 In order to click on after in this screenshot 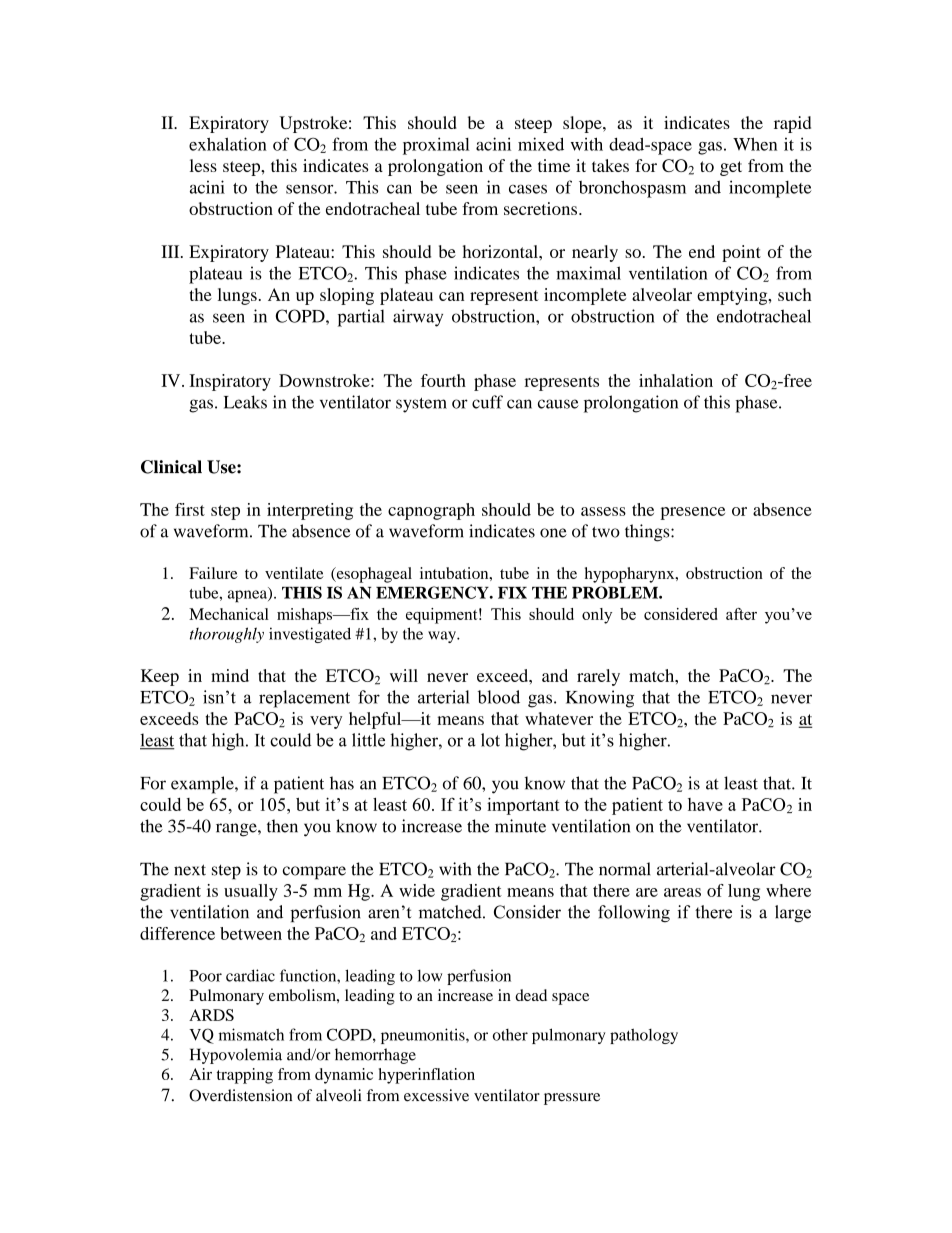, I will do `click(741, 614)`.
